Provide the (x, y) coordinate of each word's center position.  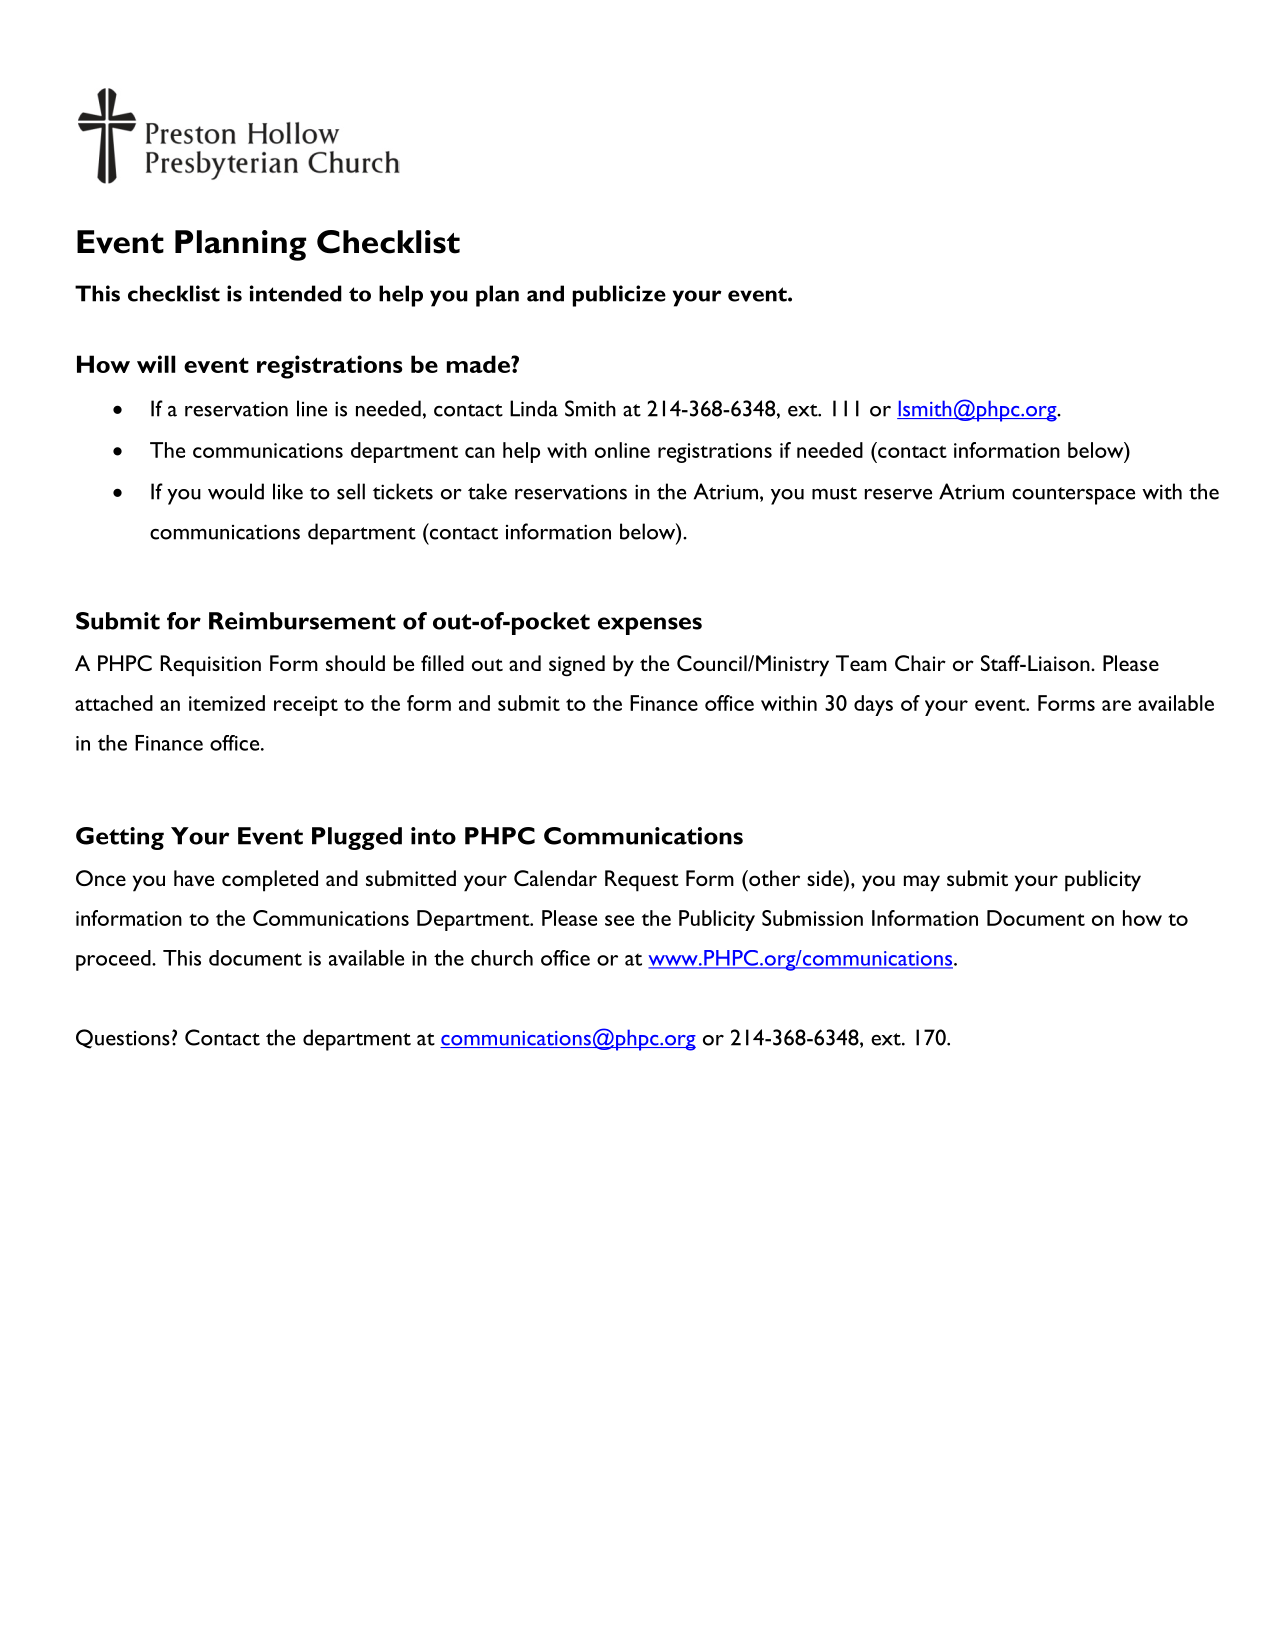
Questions (123, 1039)
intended (296, 293)
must (834, 493)
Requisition (210, 666)
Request (642, 881)
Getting (120, 838)
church (502, 958)
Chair (920, 663)
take (487, 491)
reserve (898, 494)
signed (577, 666)
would (236, 491)
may (922, 883)
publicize (619, 296)
